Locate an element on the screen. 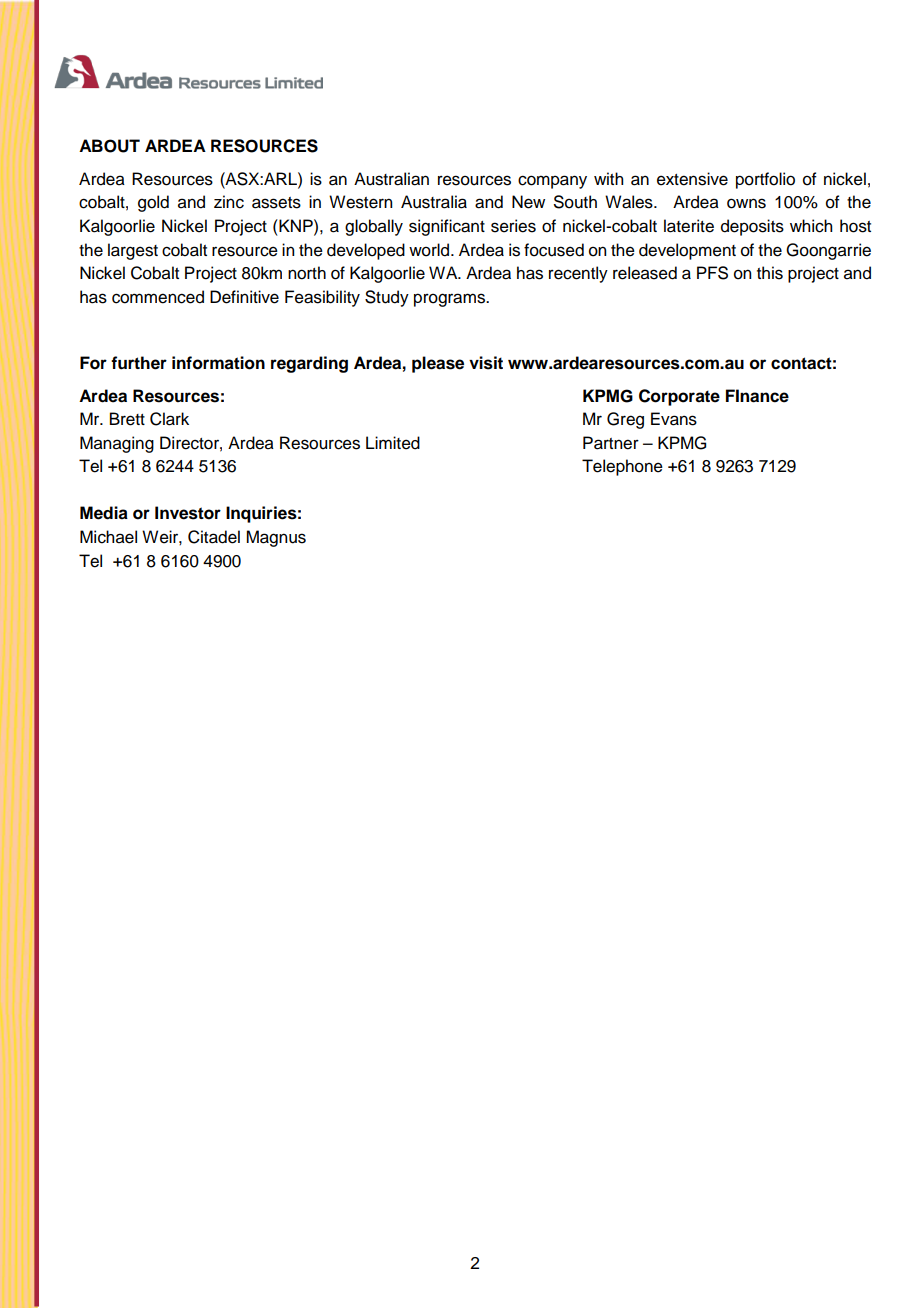 This screenshot has height=1308, width=924. portfolio is located at coordinates (765, 180).
